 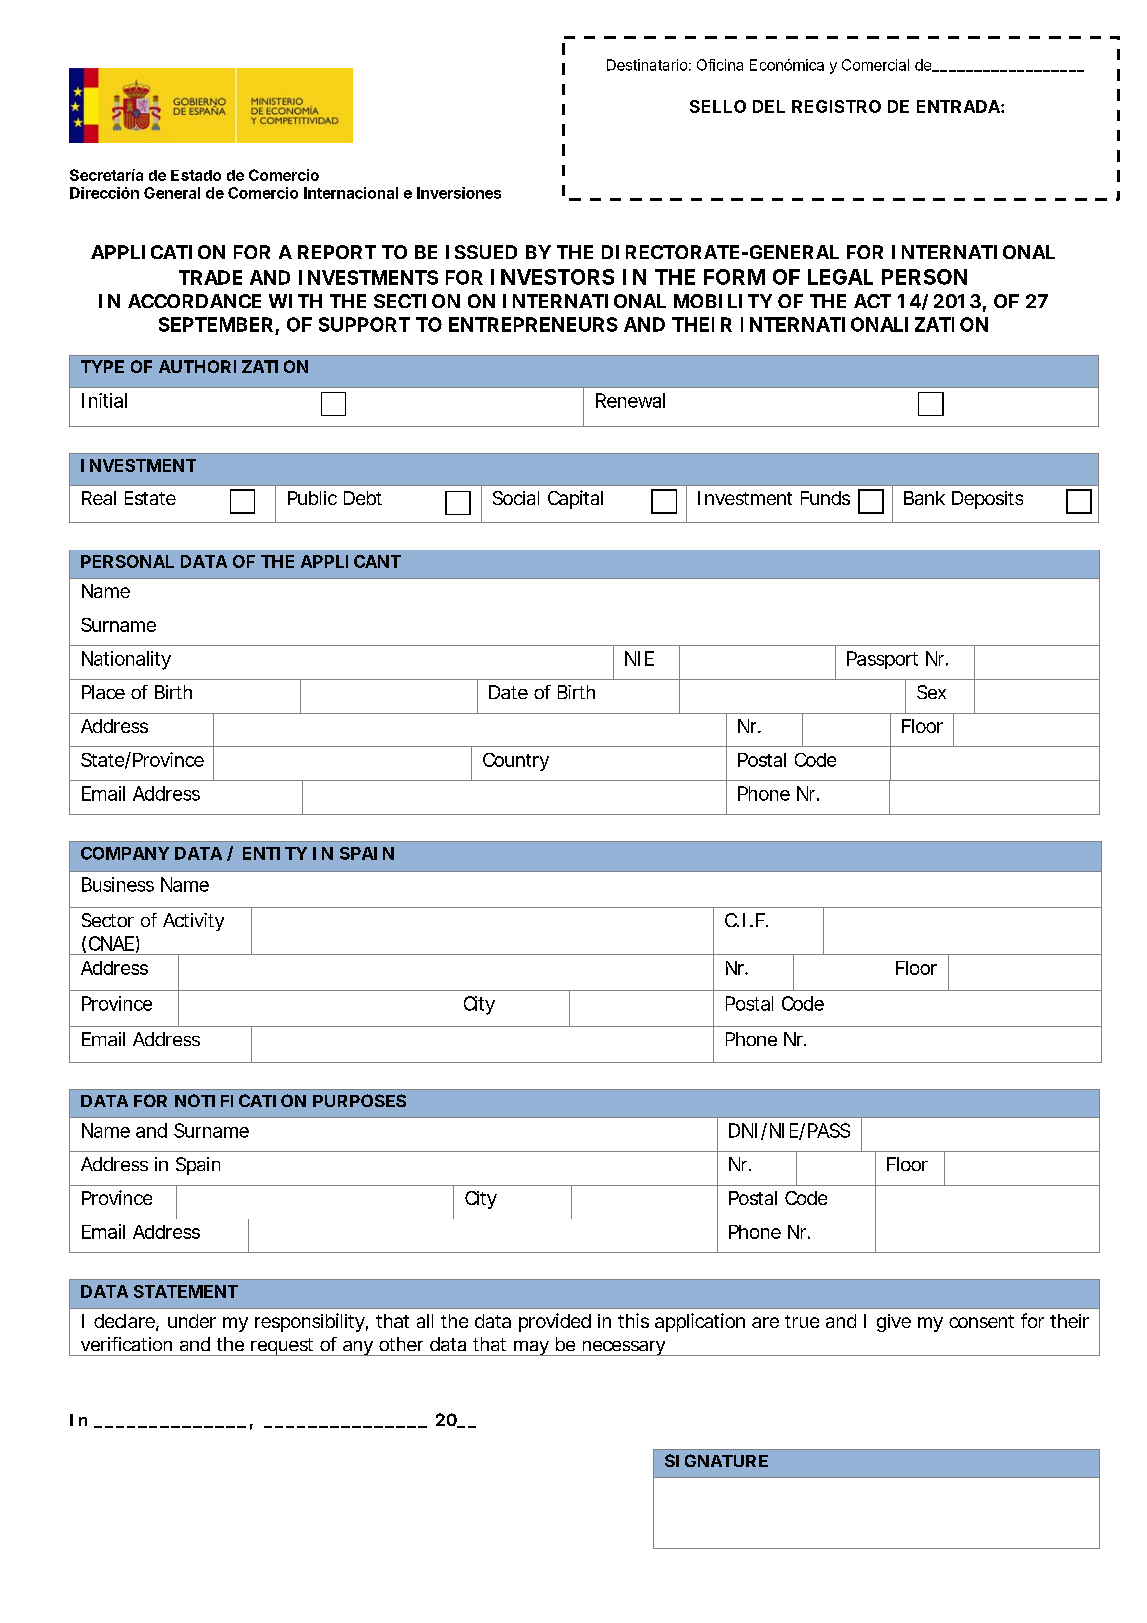 What do you see at coordinates (196, 175) in the screenshot?
I see `Estado` at bounding box center [196, 175].
